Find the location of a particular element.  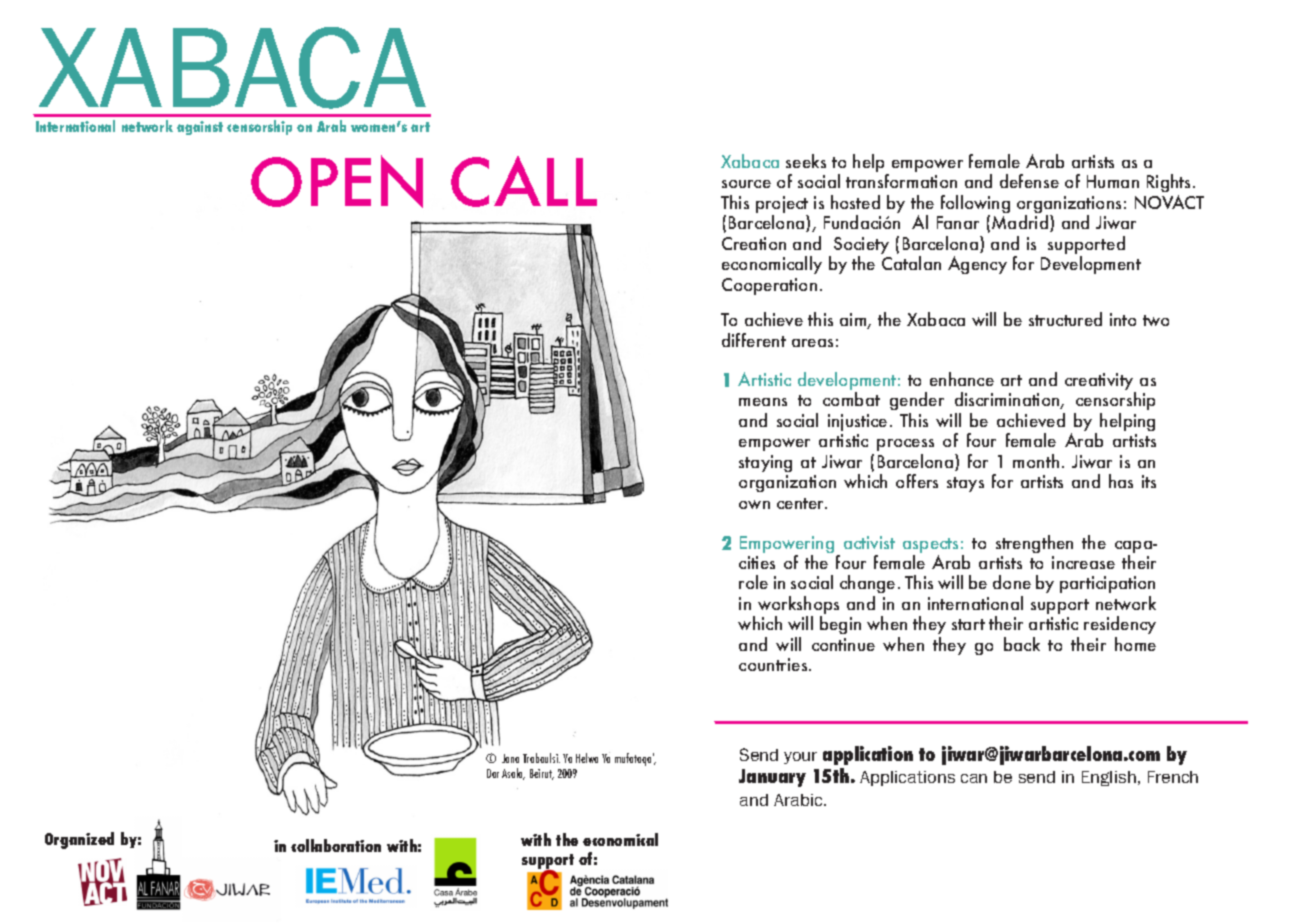

defense is located at coordinates (1029, 181).
